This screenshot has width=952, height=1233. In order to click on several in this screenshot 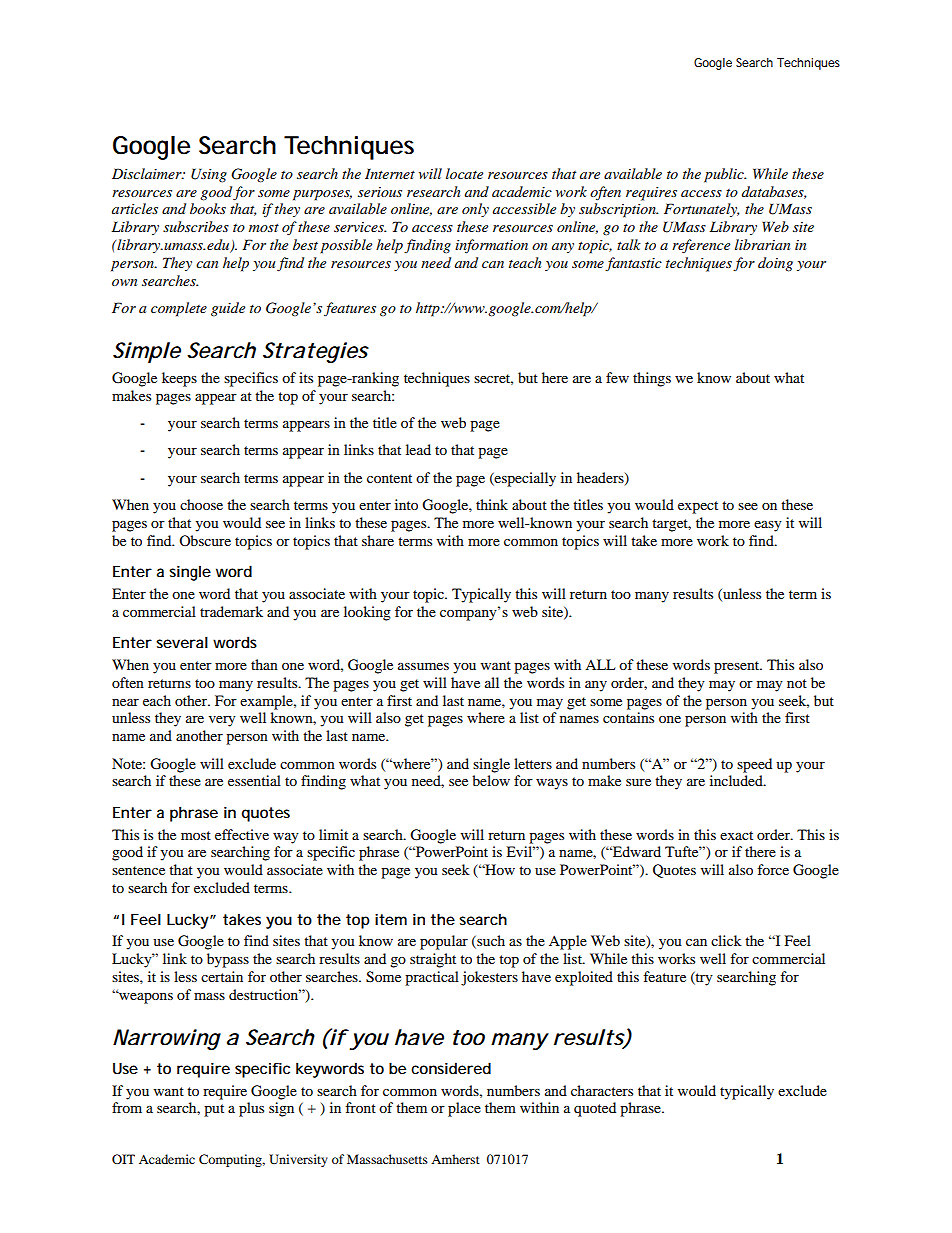, I will do `click(182, 642)`.
